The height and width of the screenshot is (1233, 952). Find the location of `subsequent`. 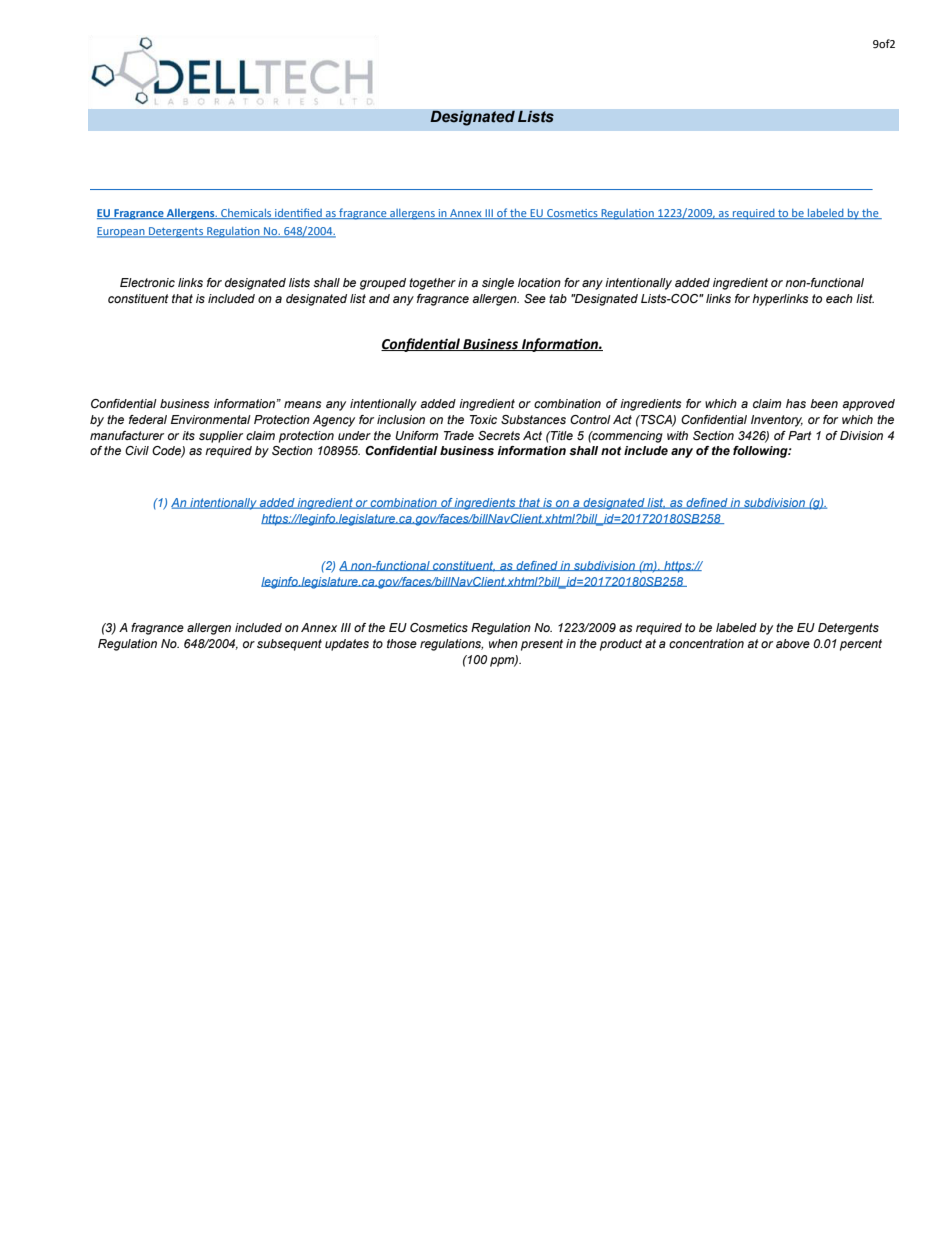

subsequent is located at coordinates (289, 645).
